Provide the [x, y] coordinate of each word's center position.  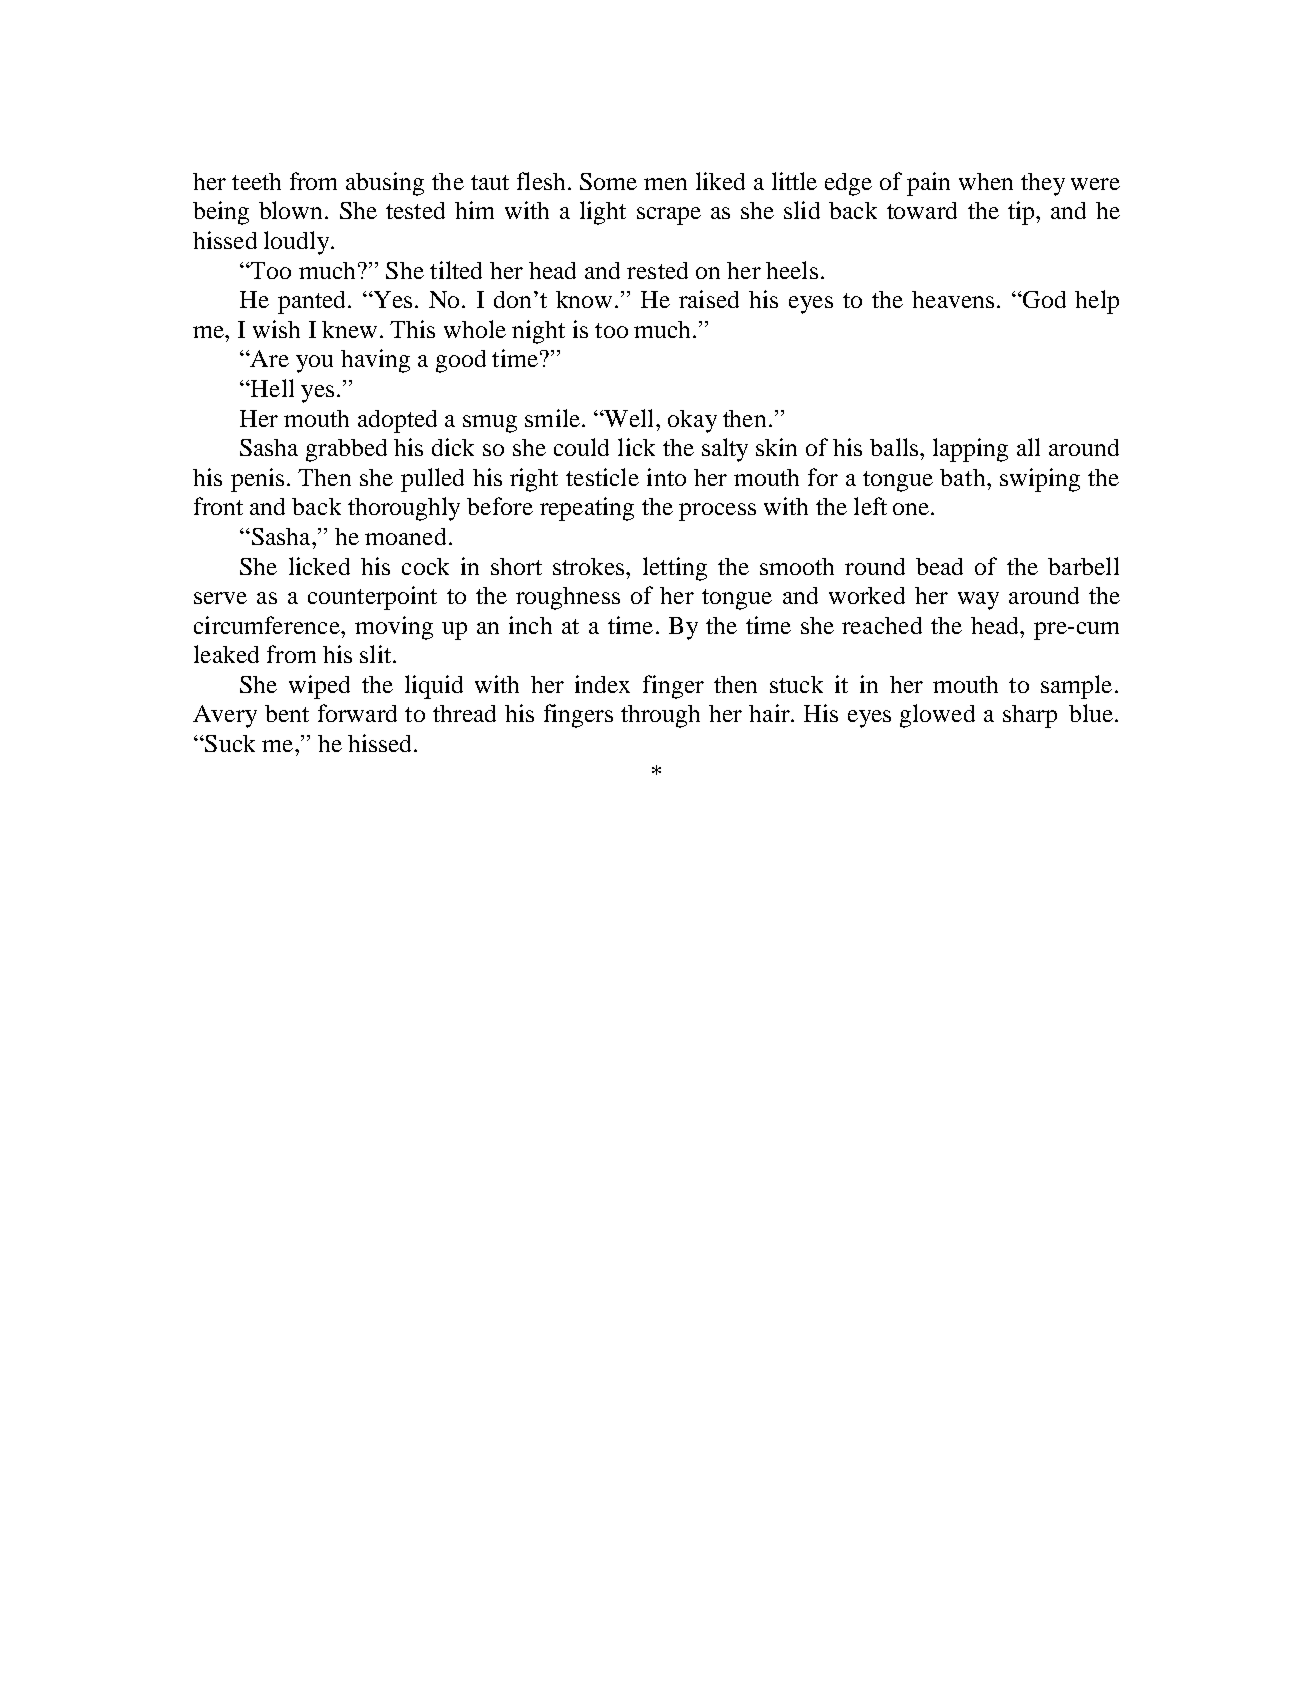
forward [357, 713]
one [911, 509]
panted [313, 302]
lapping [970, 450]
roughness [568, 598]
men [665, 184]
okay [692, 421]
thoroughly [404, 509]
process [717, 512]
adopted [397, 421]
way [978, 601]
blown [290, 210]
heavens [953, 299]
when [986, 181]
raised [709, 299]
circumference [268, 625]
